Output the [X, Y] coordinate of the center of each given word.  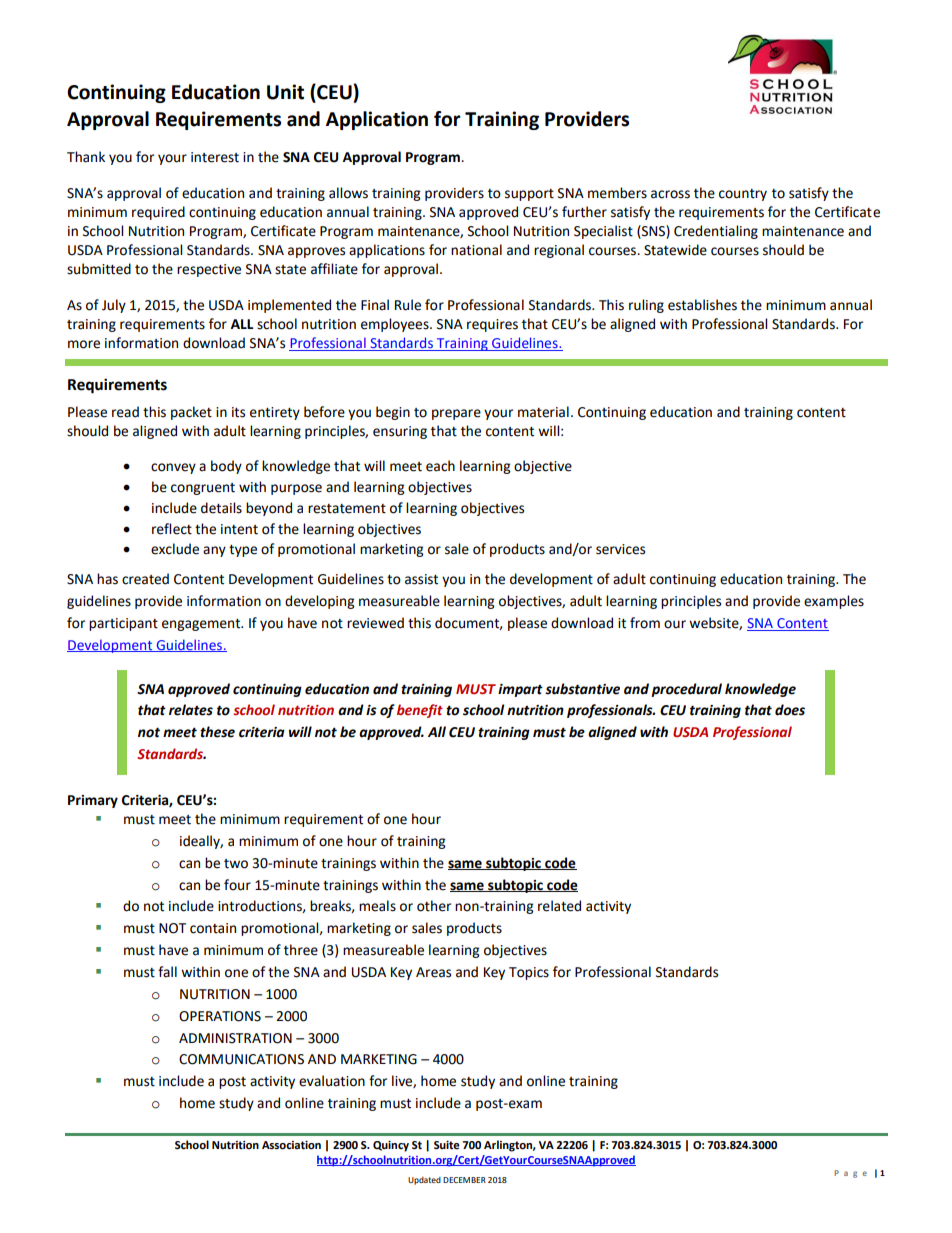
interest [215, 157]
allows [348, 193]
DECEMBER [464, 1180]
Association [291, 1145]
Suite [447, 1145]
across [670, 194]
